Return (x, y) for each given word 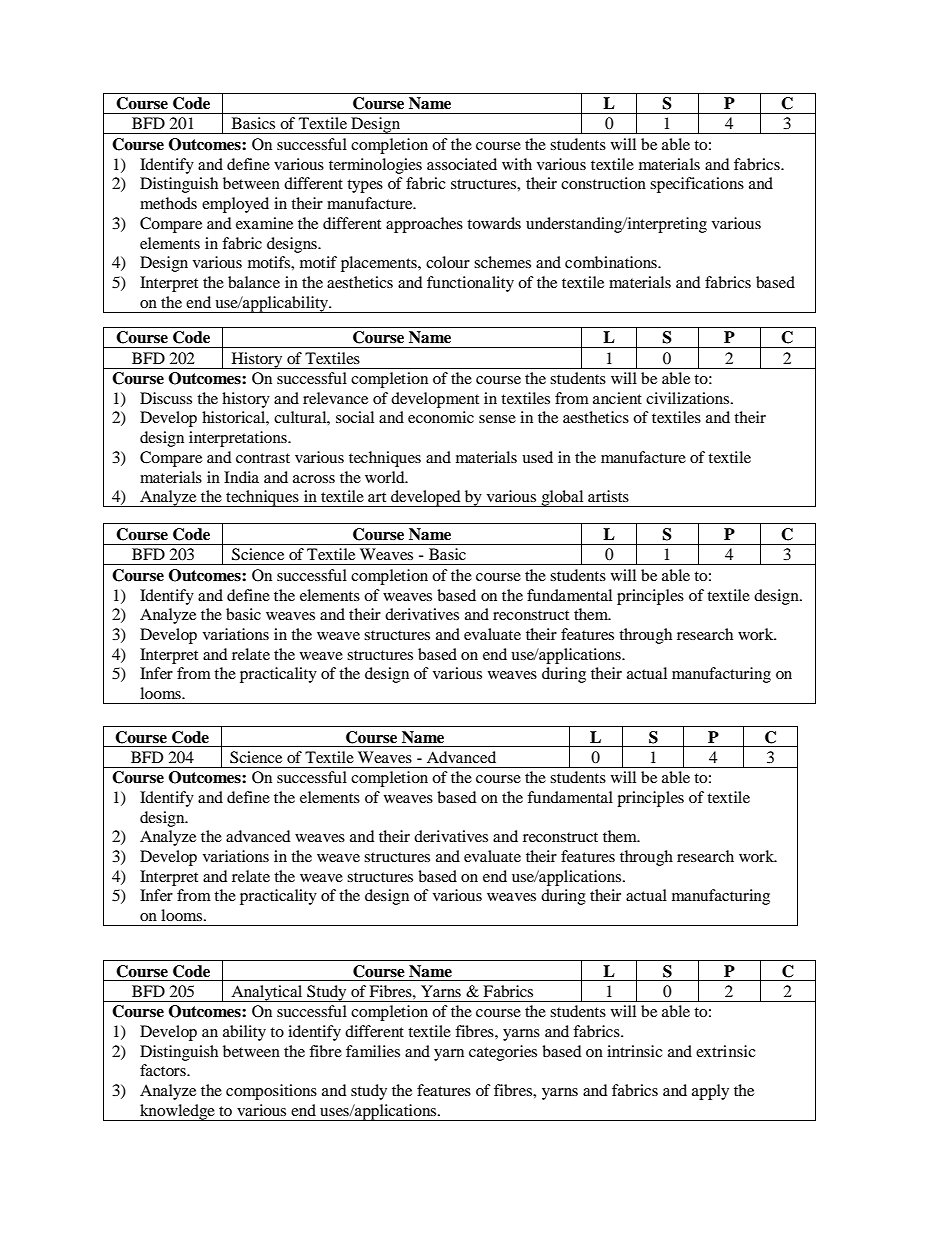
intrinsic (635, 1051)
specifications (697, 185)
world (386, 477)
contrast (263, 458)
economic (441, 417)
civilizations (687, 398)
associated (462, 164)
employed (235, 205)
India (241, 477)
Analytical (267, 993)
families (373, 1051)
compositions (271, 1092)
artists (608, 496)
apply (710, 1092)
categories (503, 1053)
